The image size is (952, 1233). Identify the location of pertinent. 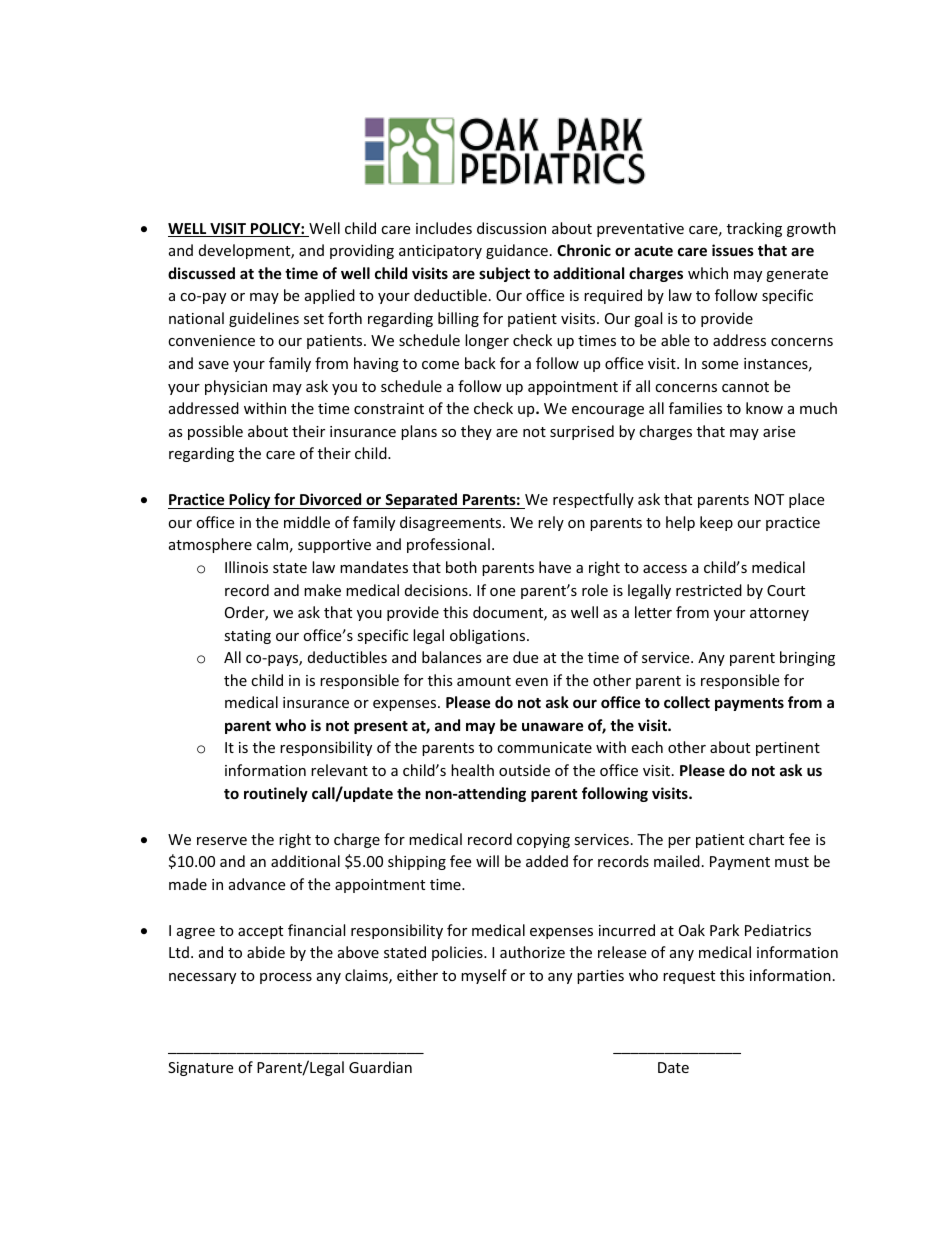
(788, 749).
